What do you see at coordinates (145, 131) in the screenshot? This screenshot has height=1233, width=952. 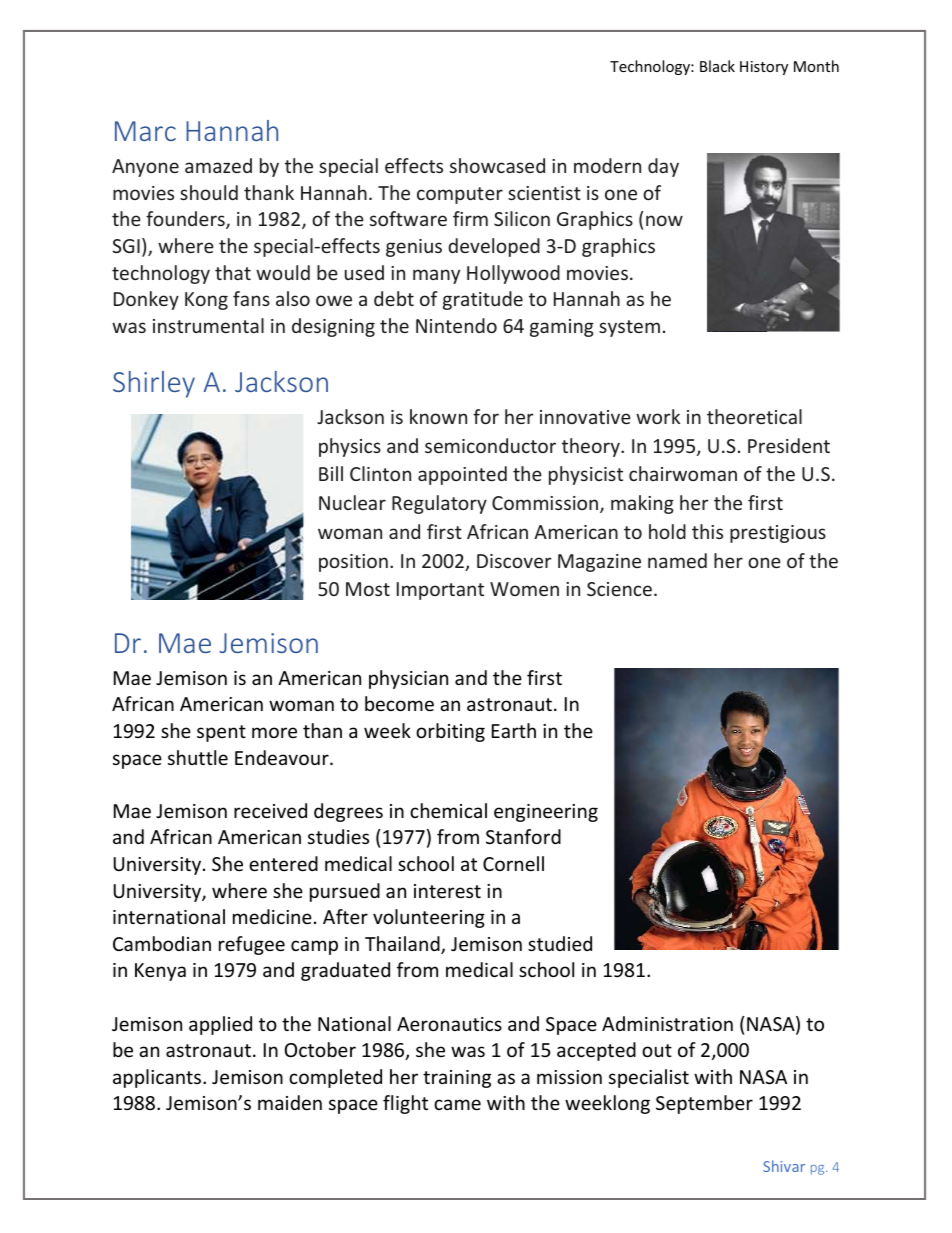 I see `Marc` at bounding box center [145, 131].
